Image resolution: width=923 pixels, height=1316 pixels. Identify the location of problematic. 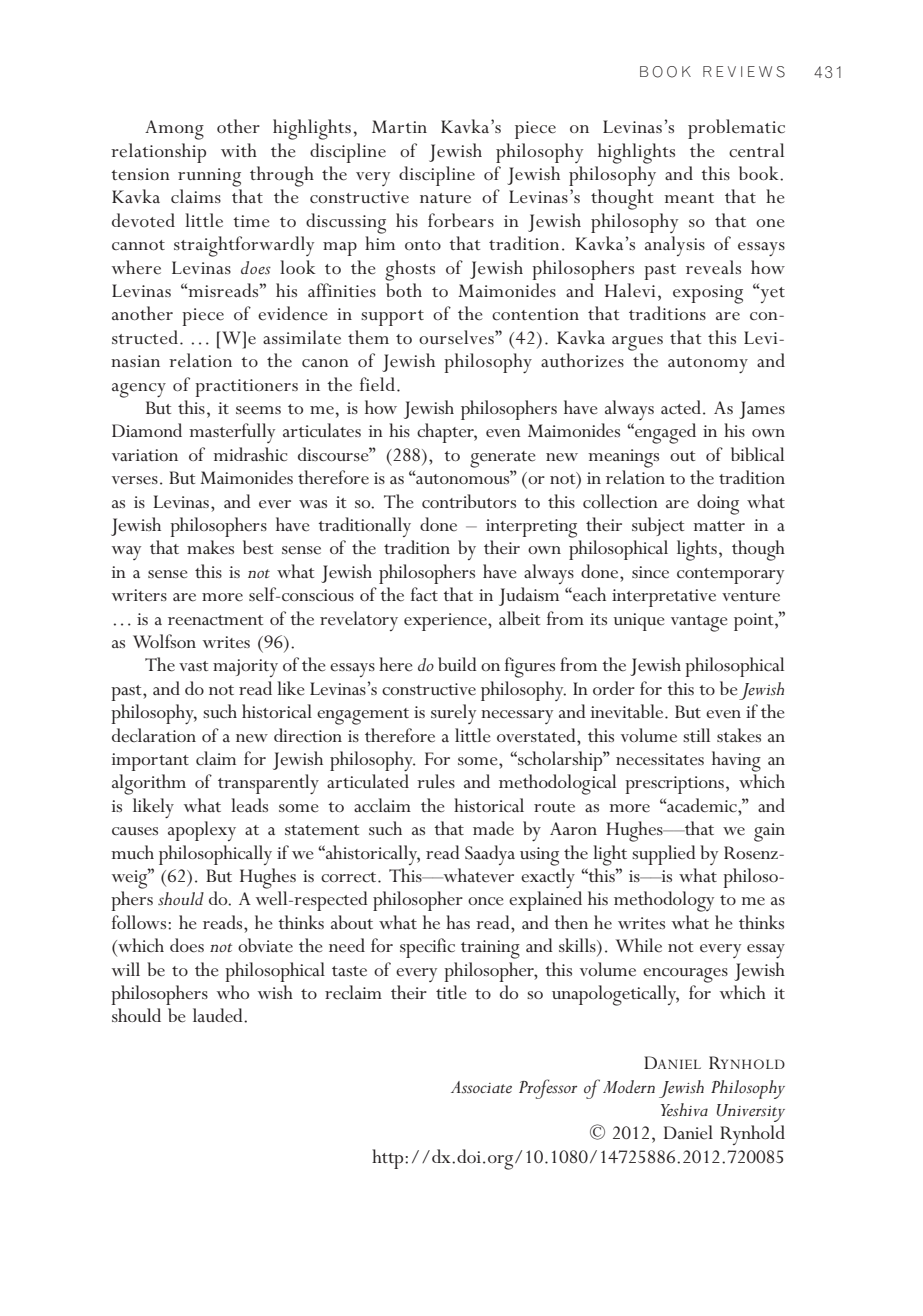
(736, 129).
